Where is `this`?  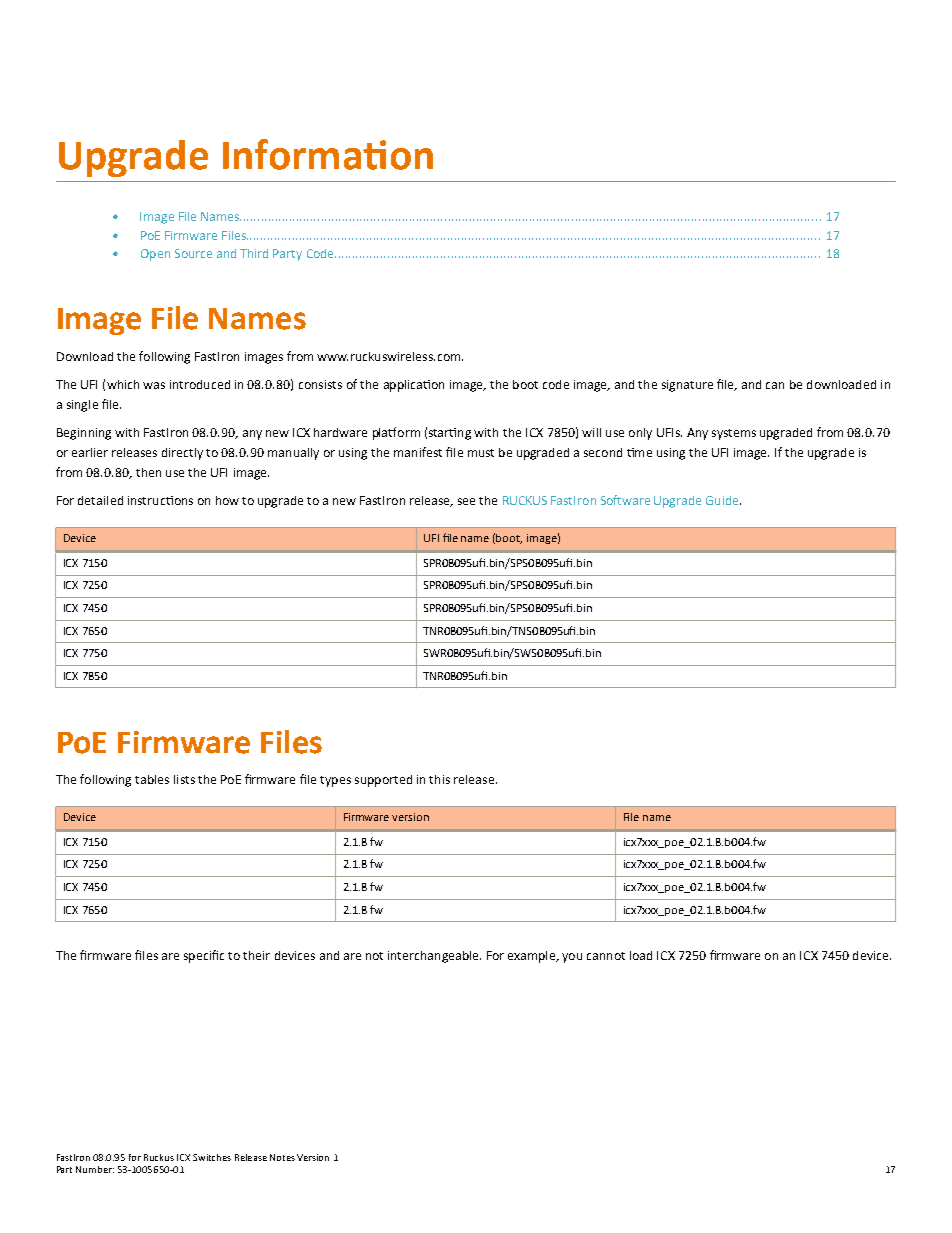
this is located at coordinates (439, 779).
